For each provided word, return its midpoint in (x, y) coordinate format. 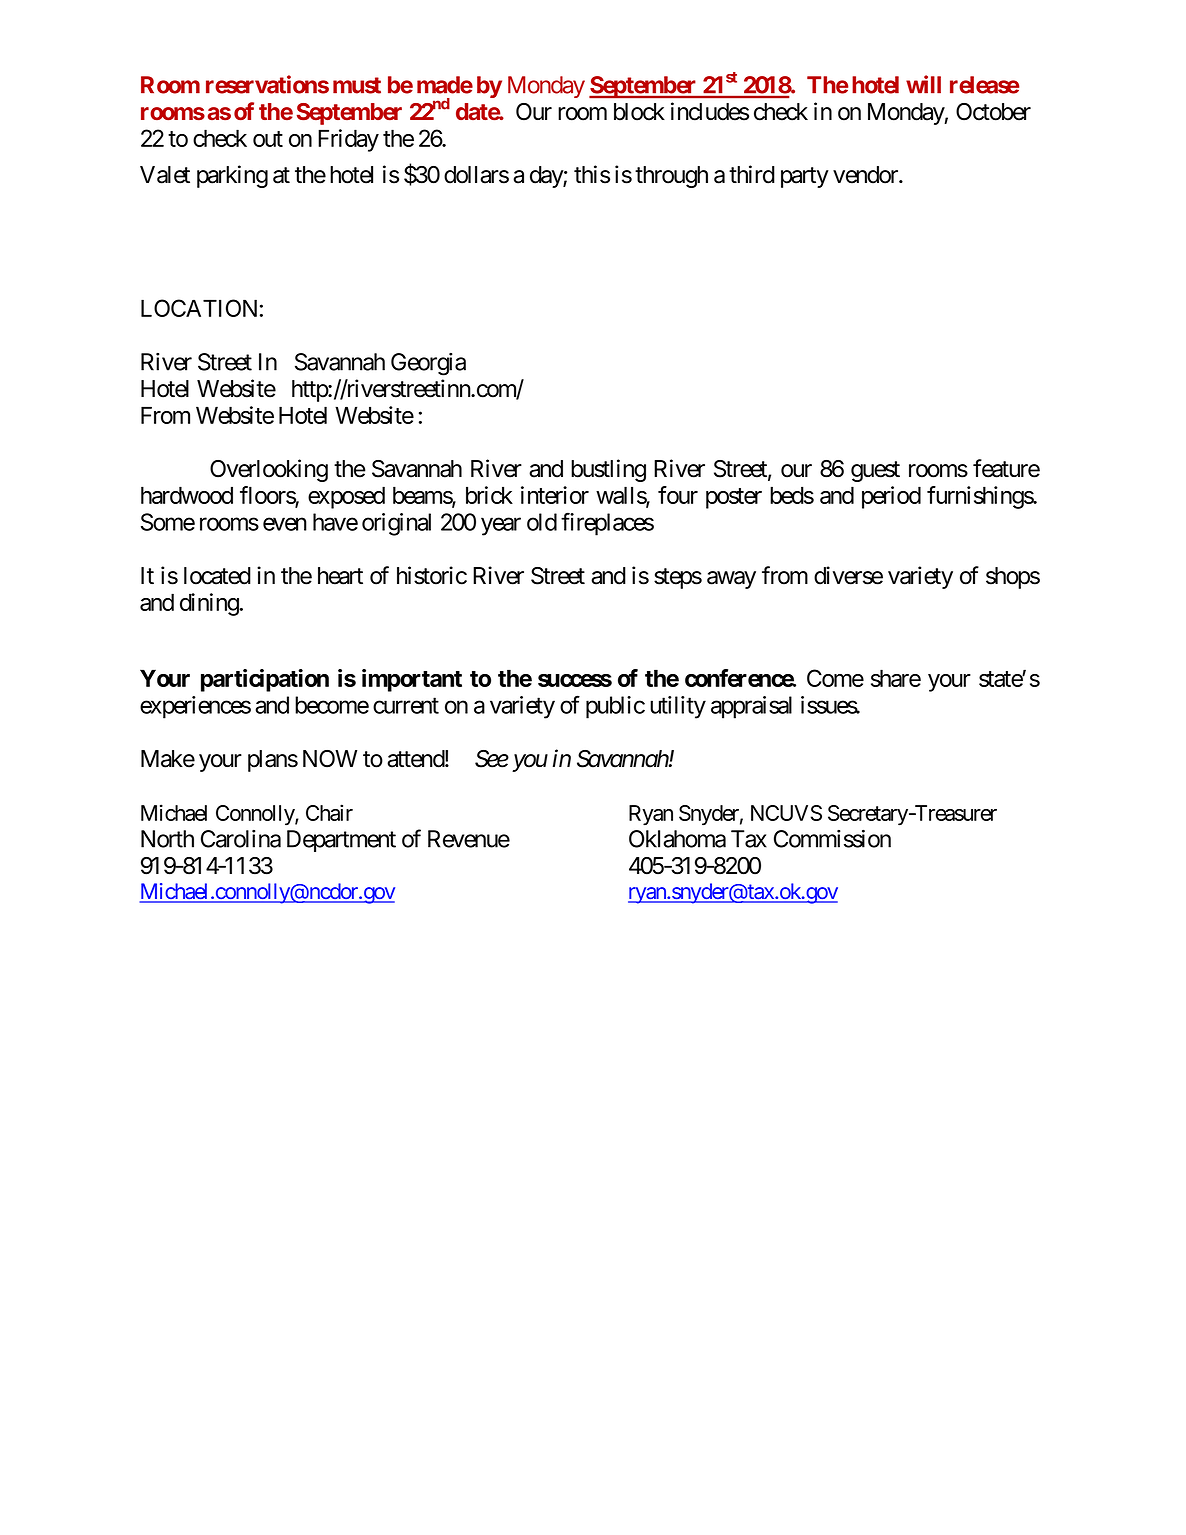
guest (875, 471)
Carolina (241, 839)
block (639, 112)
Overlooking (269, 470)
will (923, 84)
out (268, 139)
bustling (608, 470)
